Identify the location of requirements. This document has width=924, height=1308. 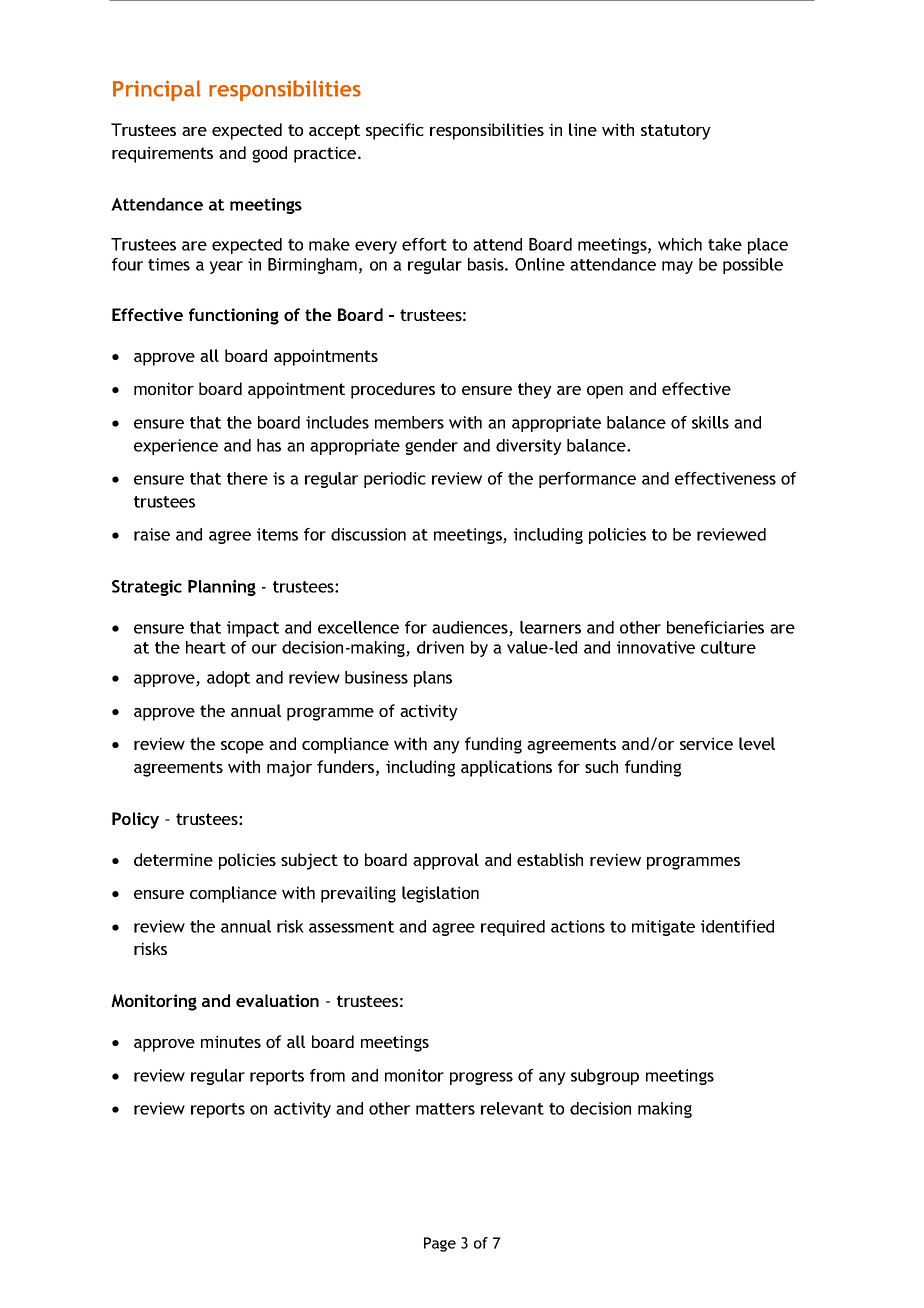
(162, 154).
